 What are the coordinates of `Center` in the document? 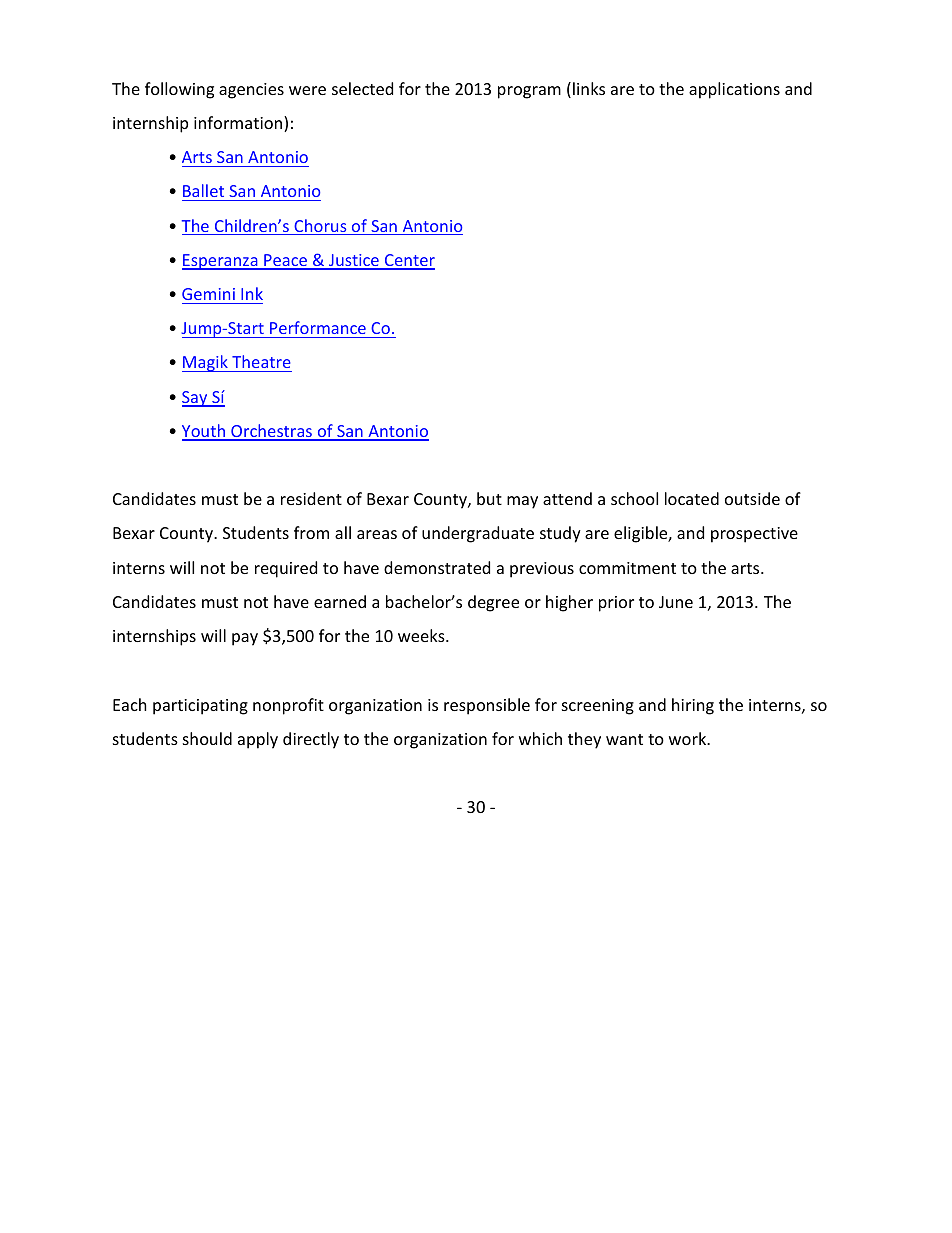 It's located at (408, 261).
